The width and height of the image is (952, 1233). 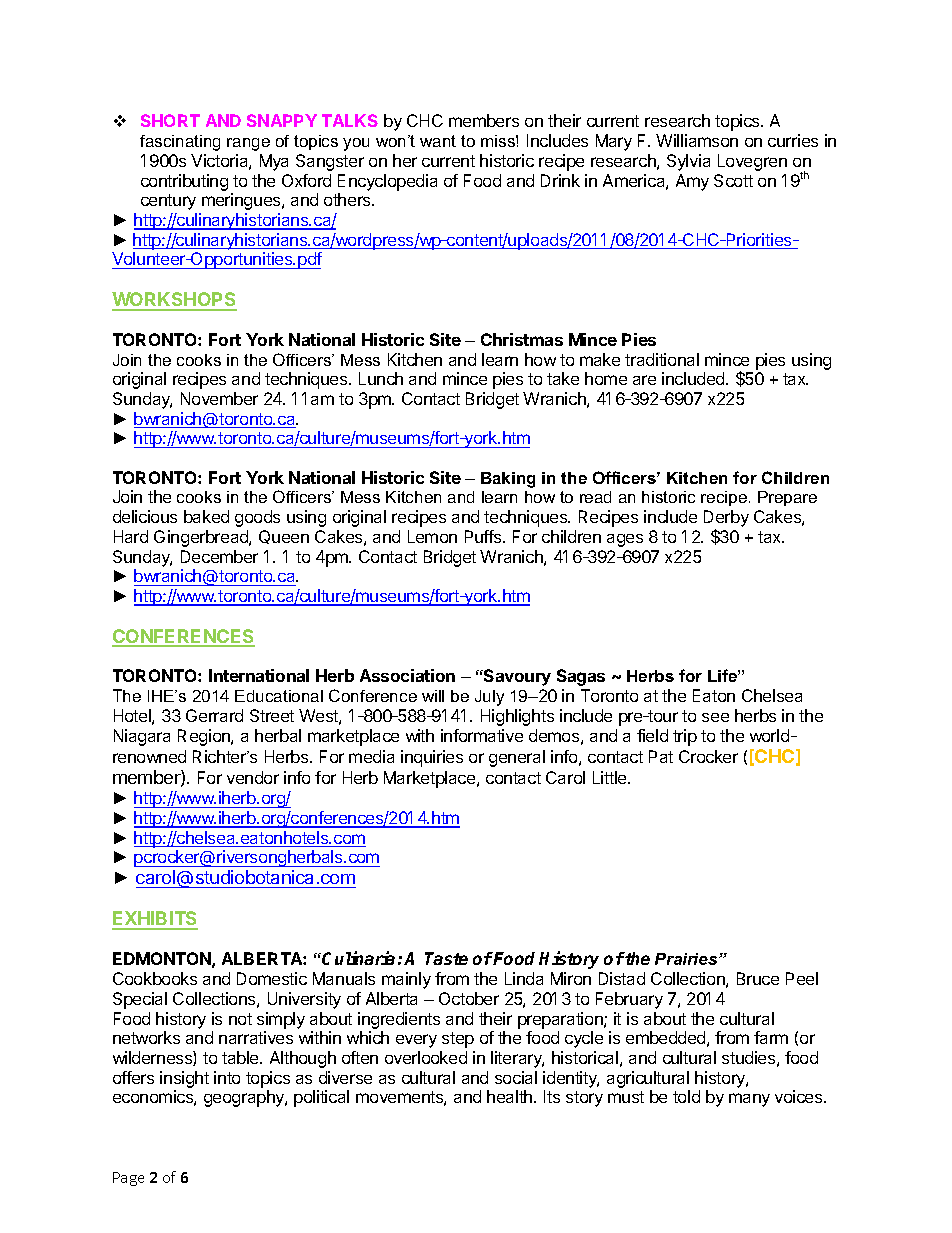 What do you see at coordinates (511, 1096) in the image?
I see `health` at bounding box center [511, 1096].
